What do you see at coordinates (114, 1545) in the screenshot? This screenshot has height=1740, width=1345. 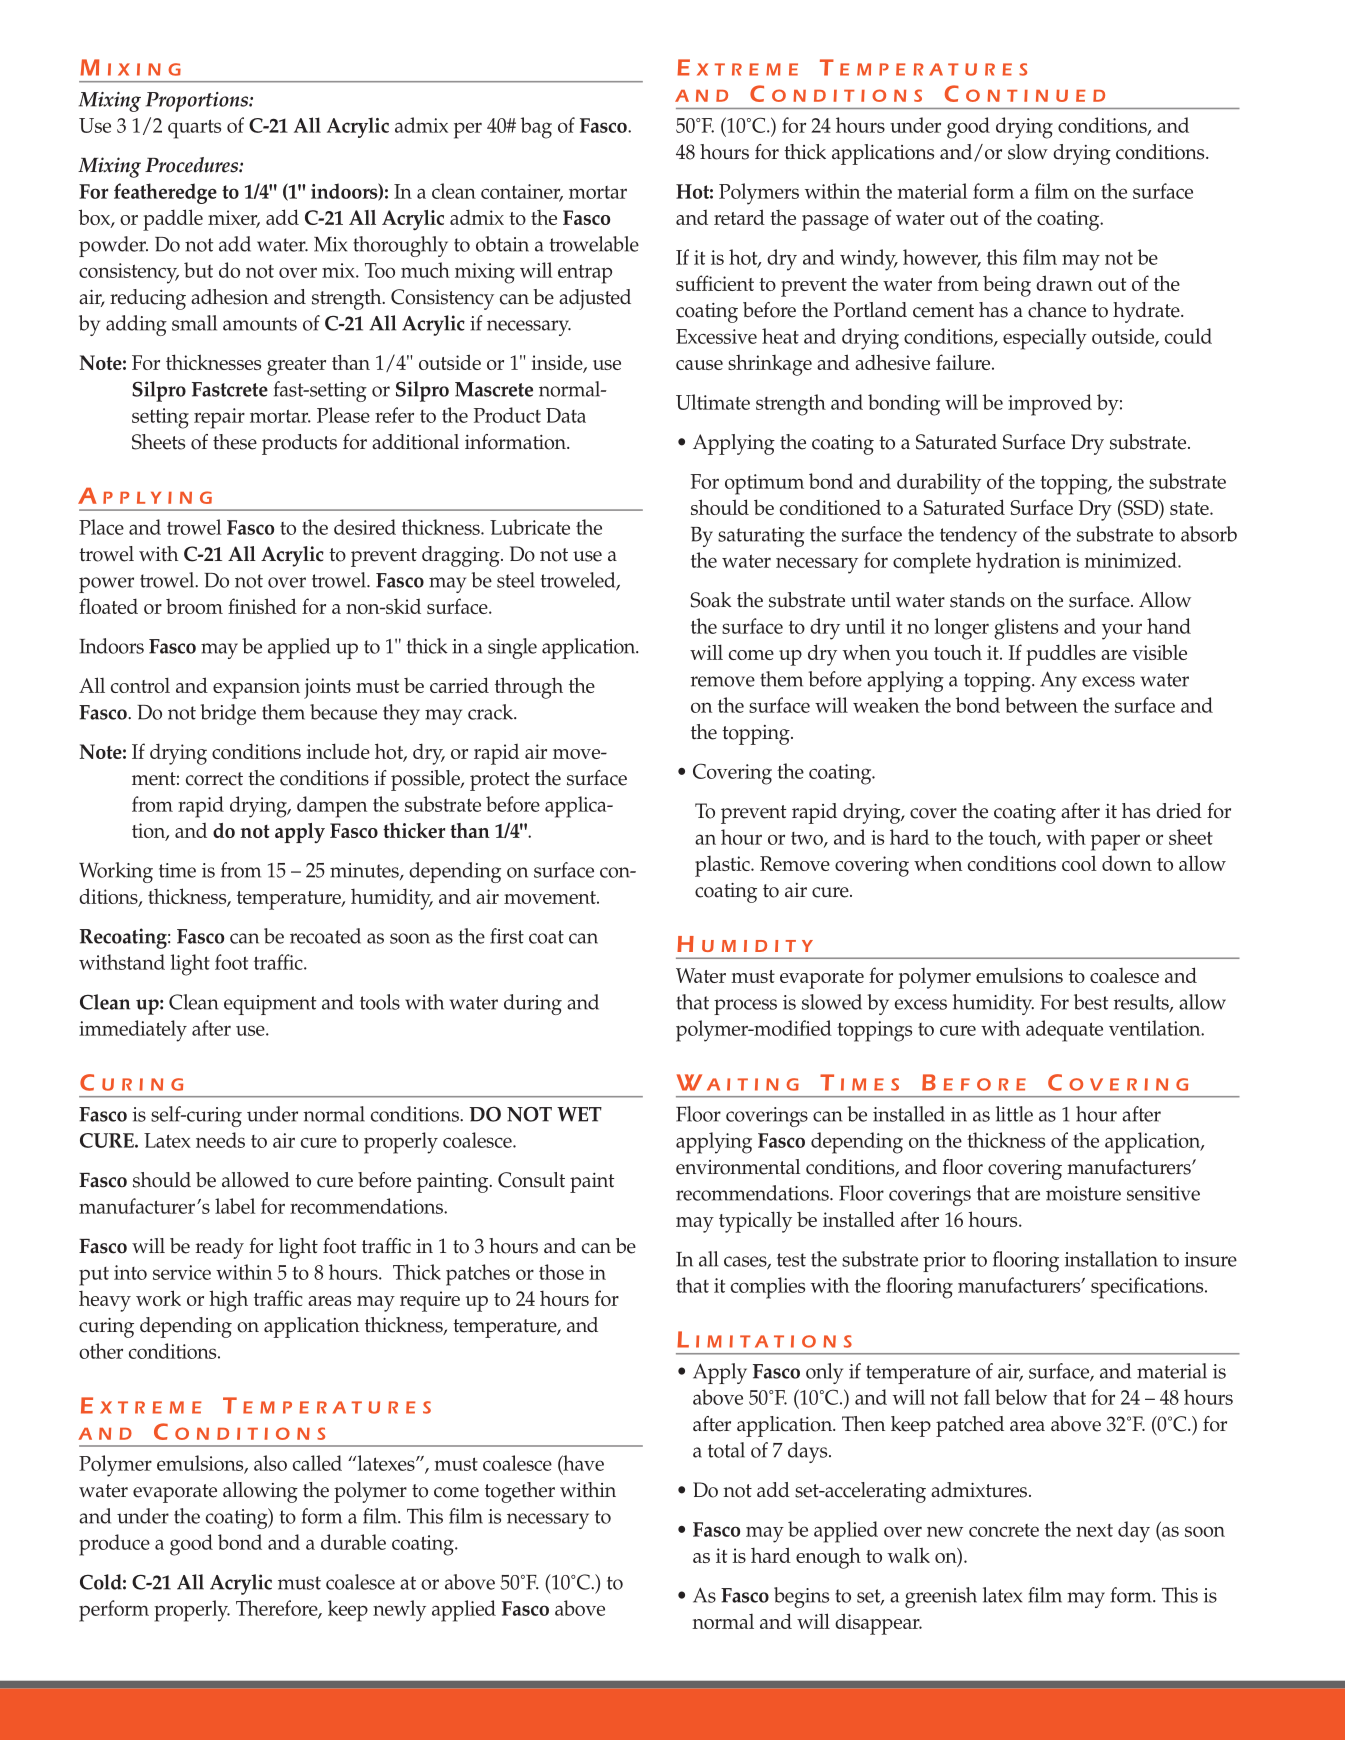 I see `produce` at bounding box center [114, 1545].
